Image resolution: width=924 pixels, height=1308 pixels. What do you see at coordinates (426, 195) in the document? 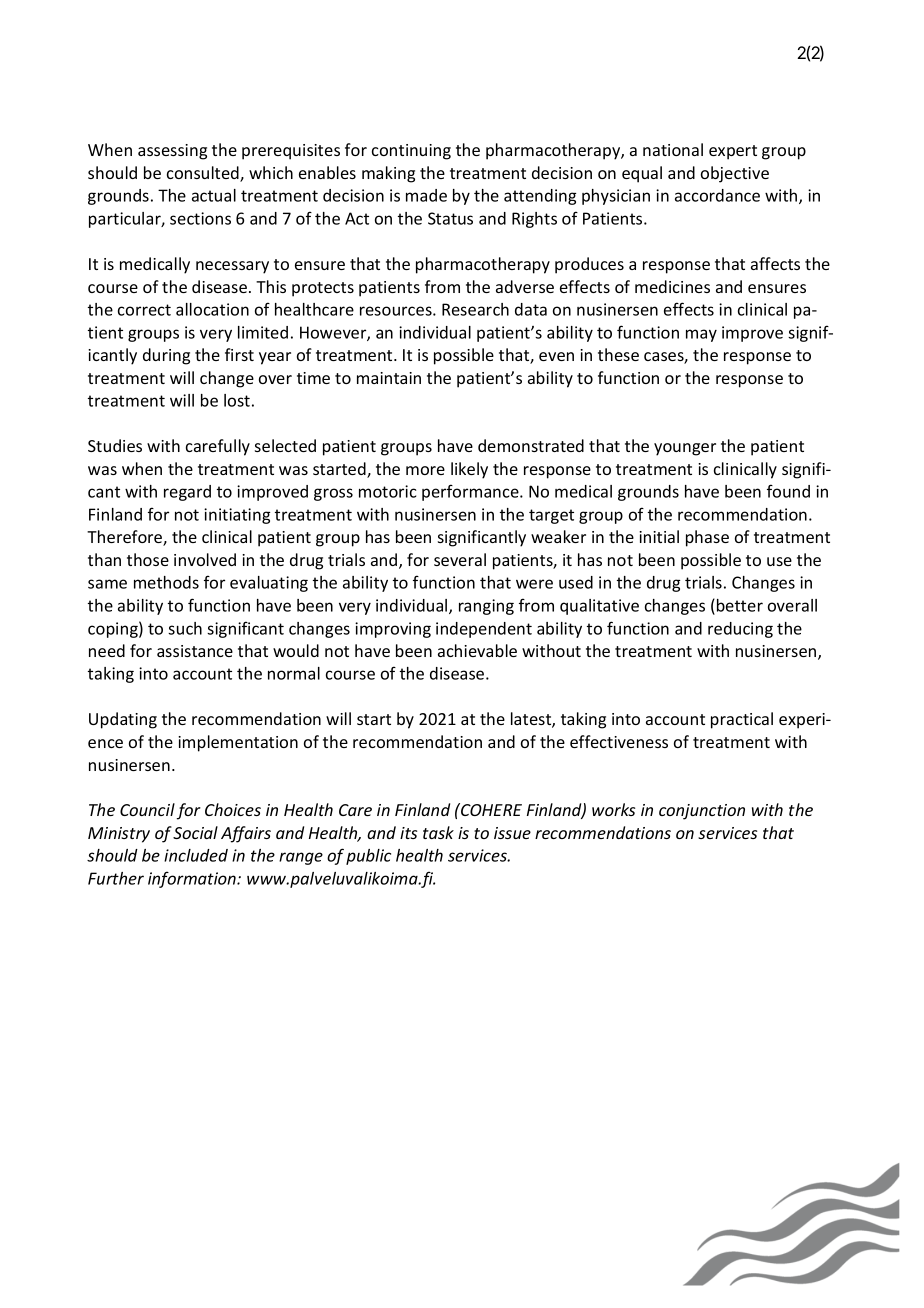
I see `made` at bounding box center [426, 195].
